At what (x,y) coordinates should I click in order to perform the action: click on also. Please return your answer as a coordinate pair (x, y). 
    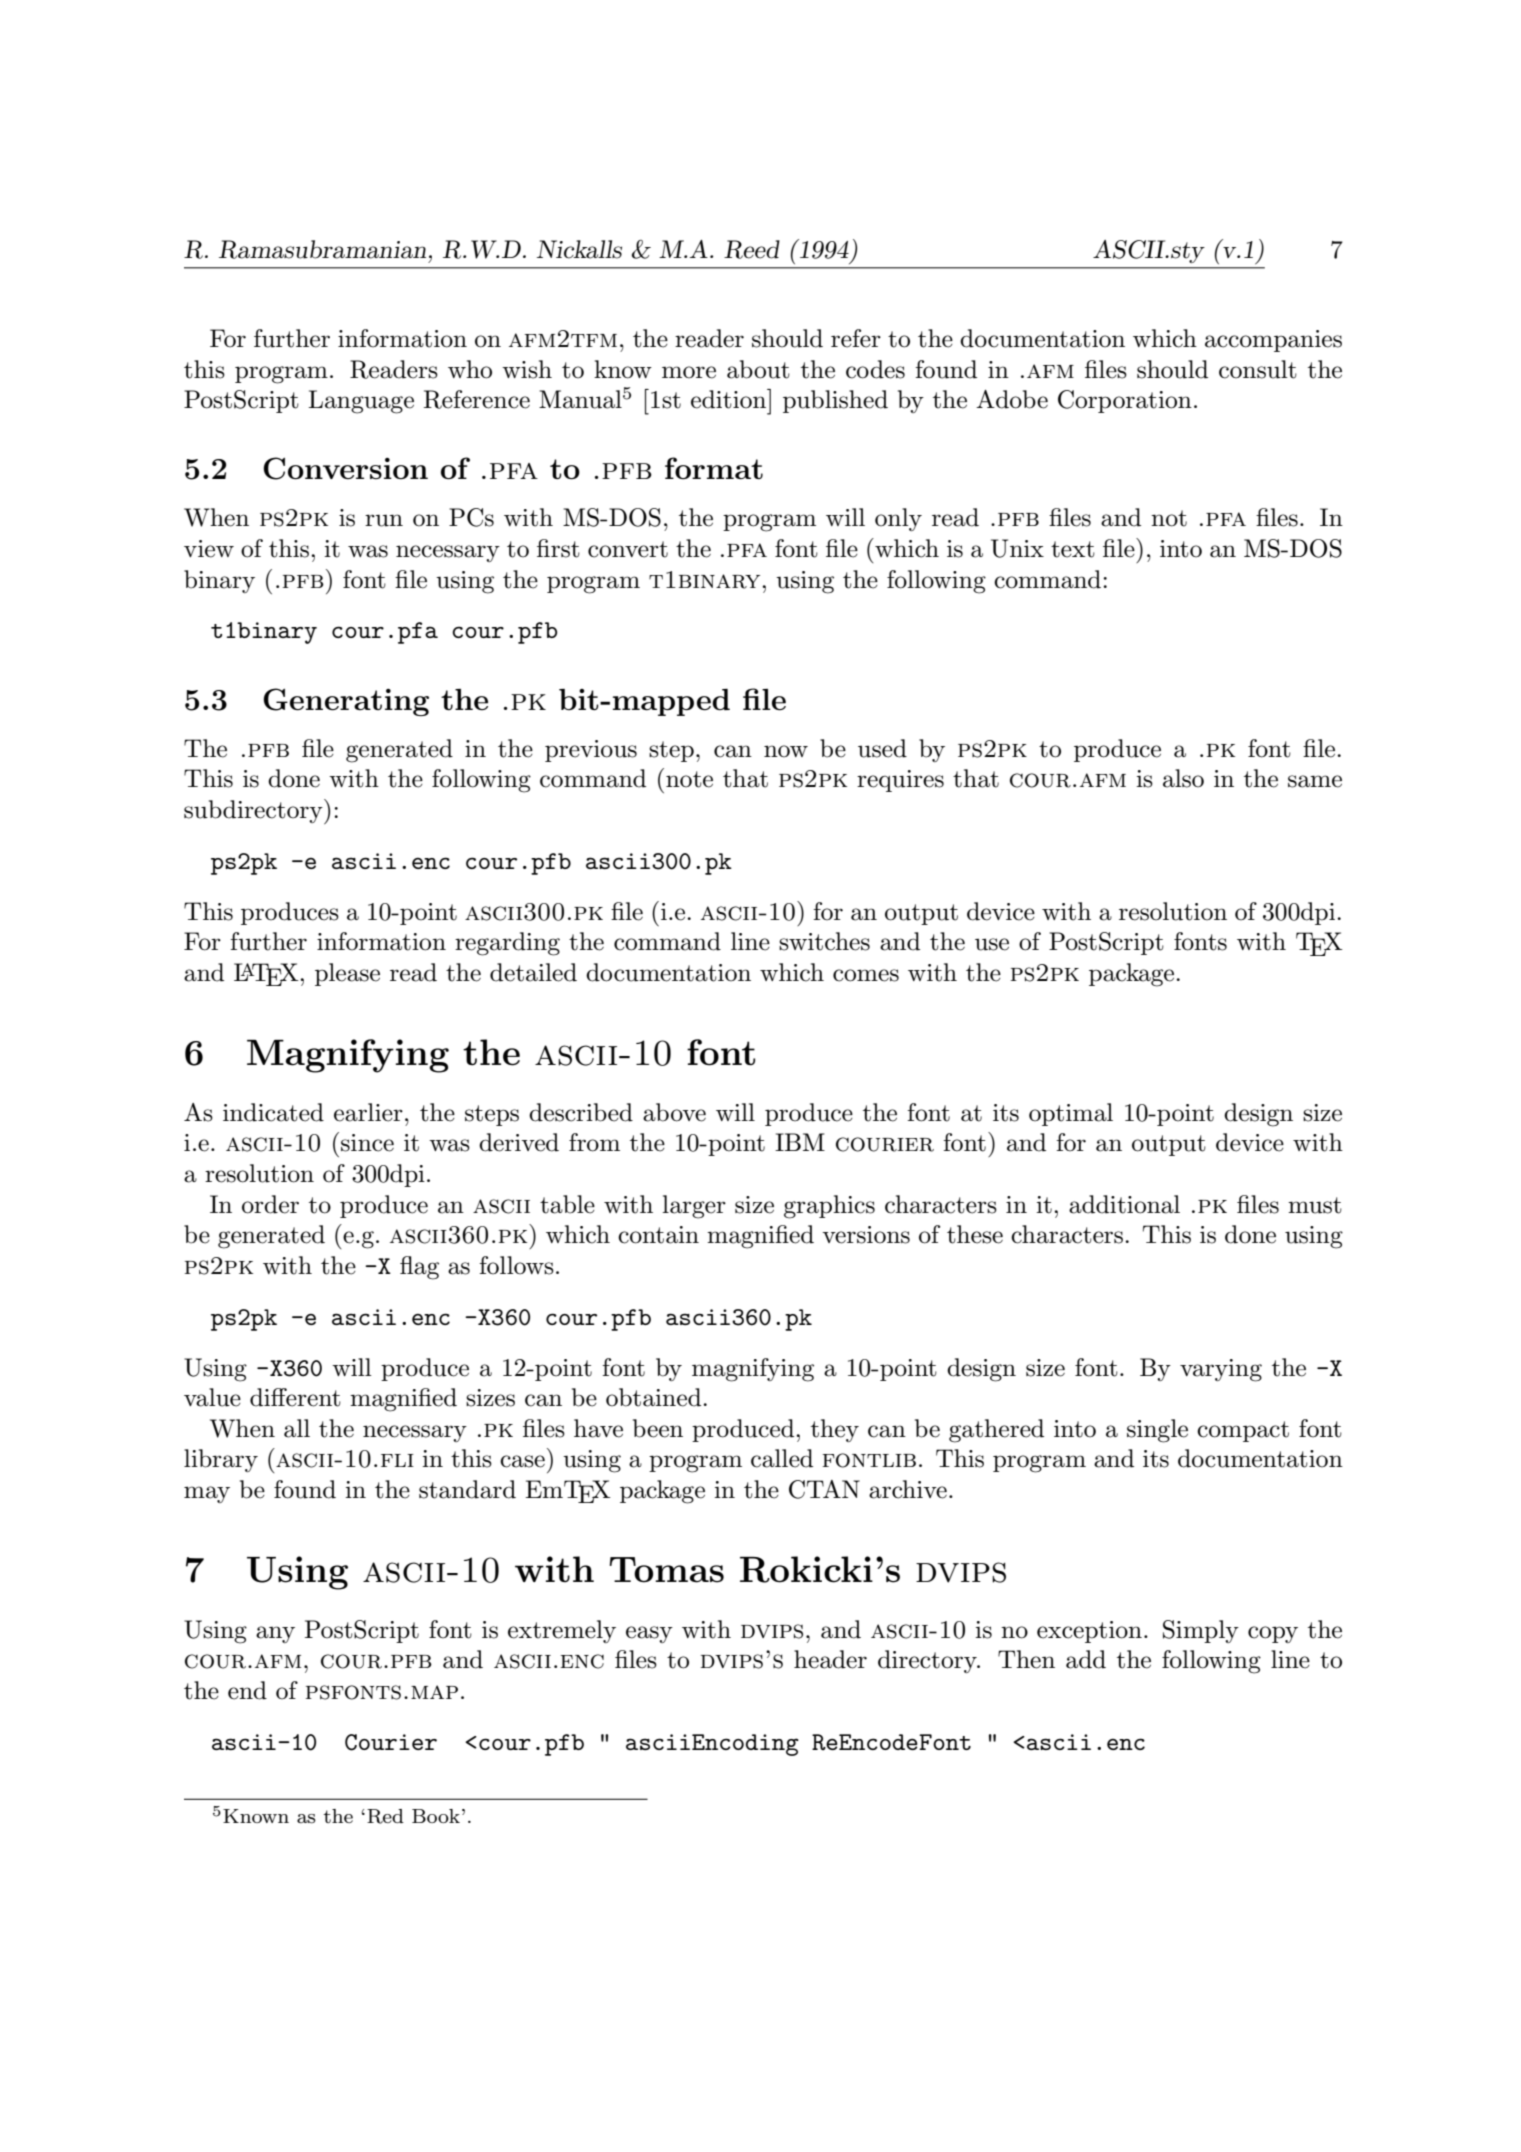
    Looking at the image, I should click on (1183, 778).
